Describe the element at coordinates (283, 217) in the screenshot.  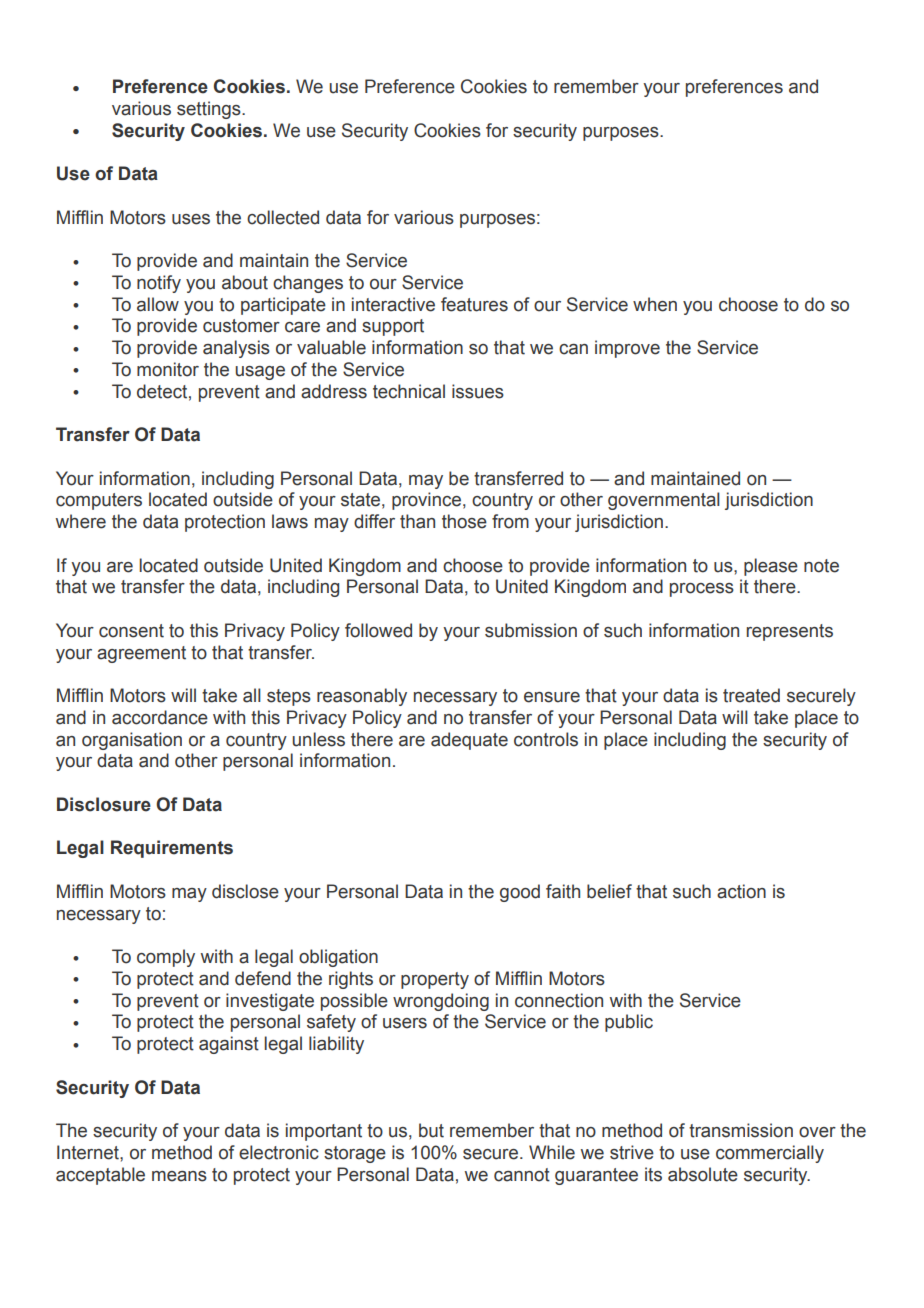
I see `collected` at that location.
